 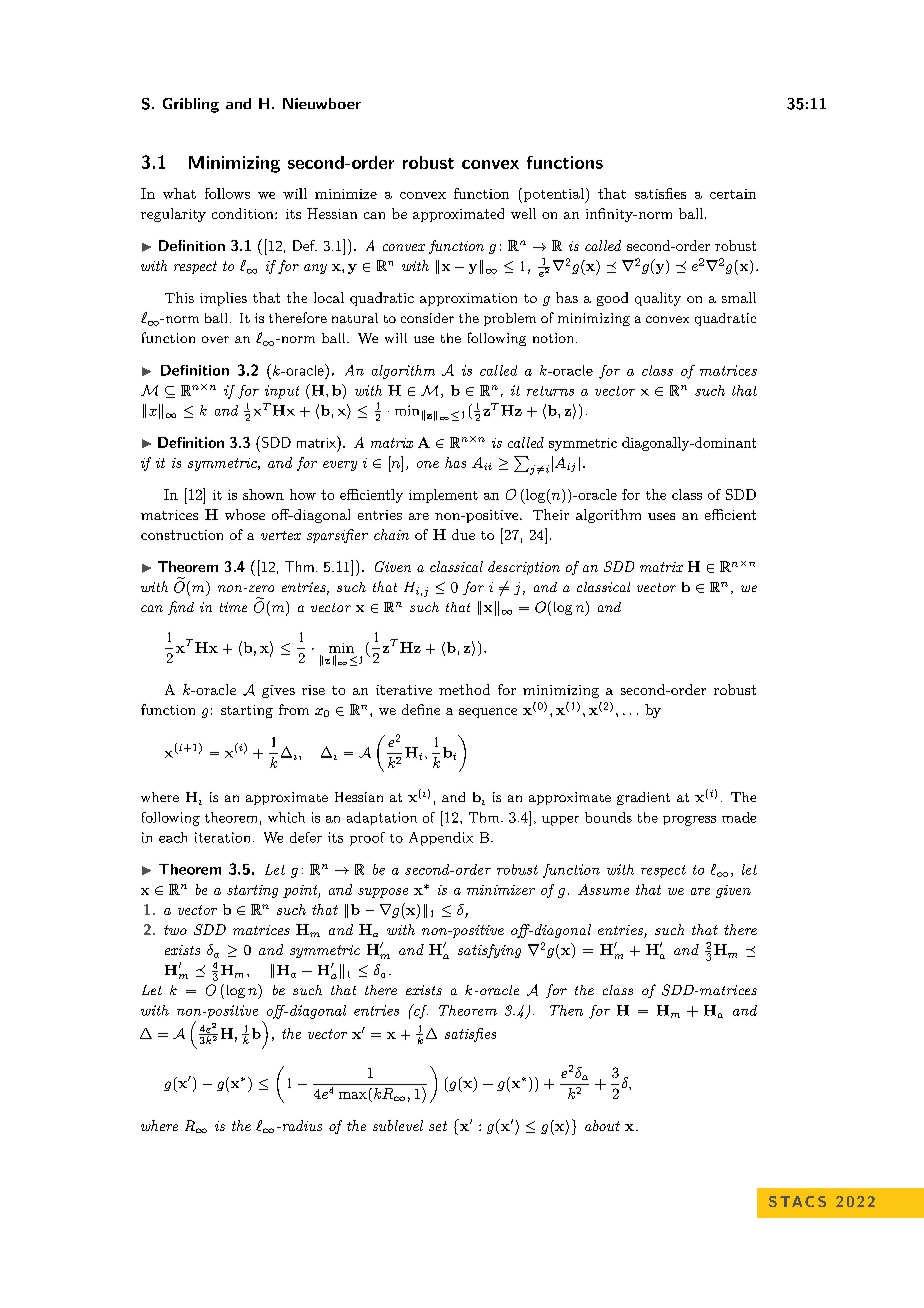 What do you see at coordinates (523, 213) in the screenshot?
I see `well` at bounding box center [523, 213].
